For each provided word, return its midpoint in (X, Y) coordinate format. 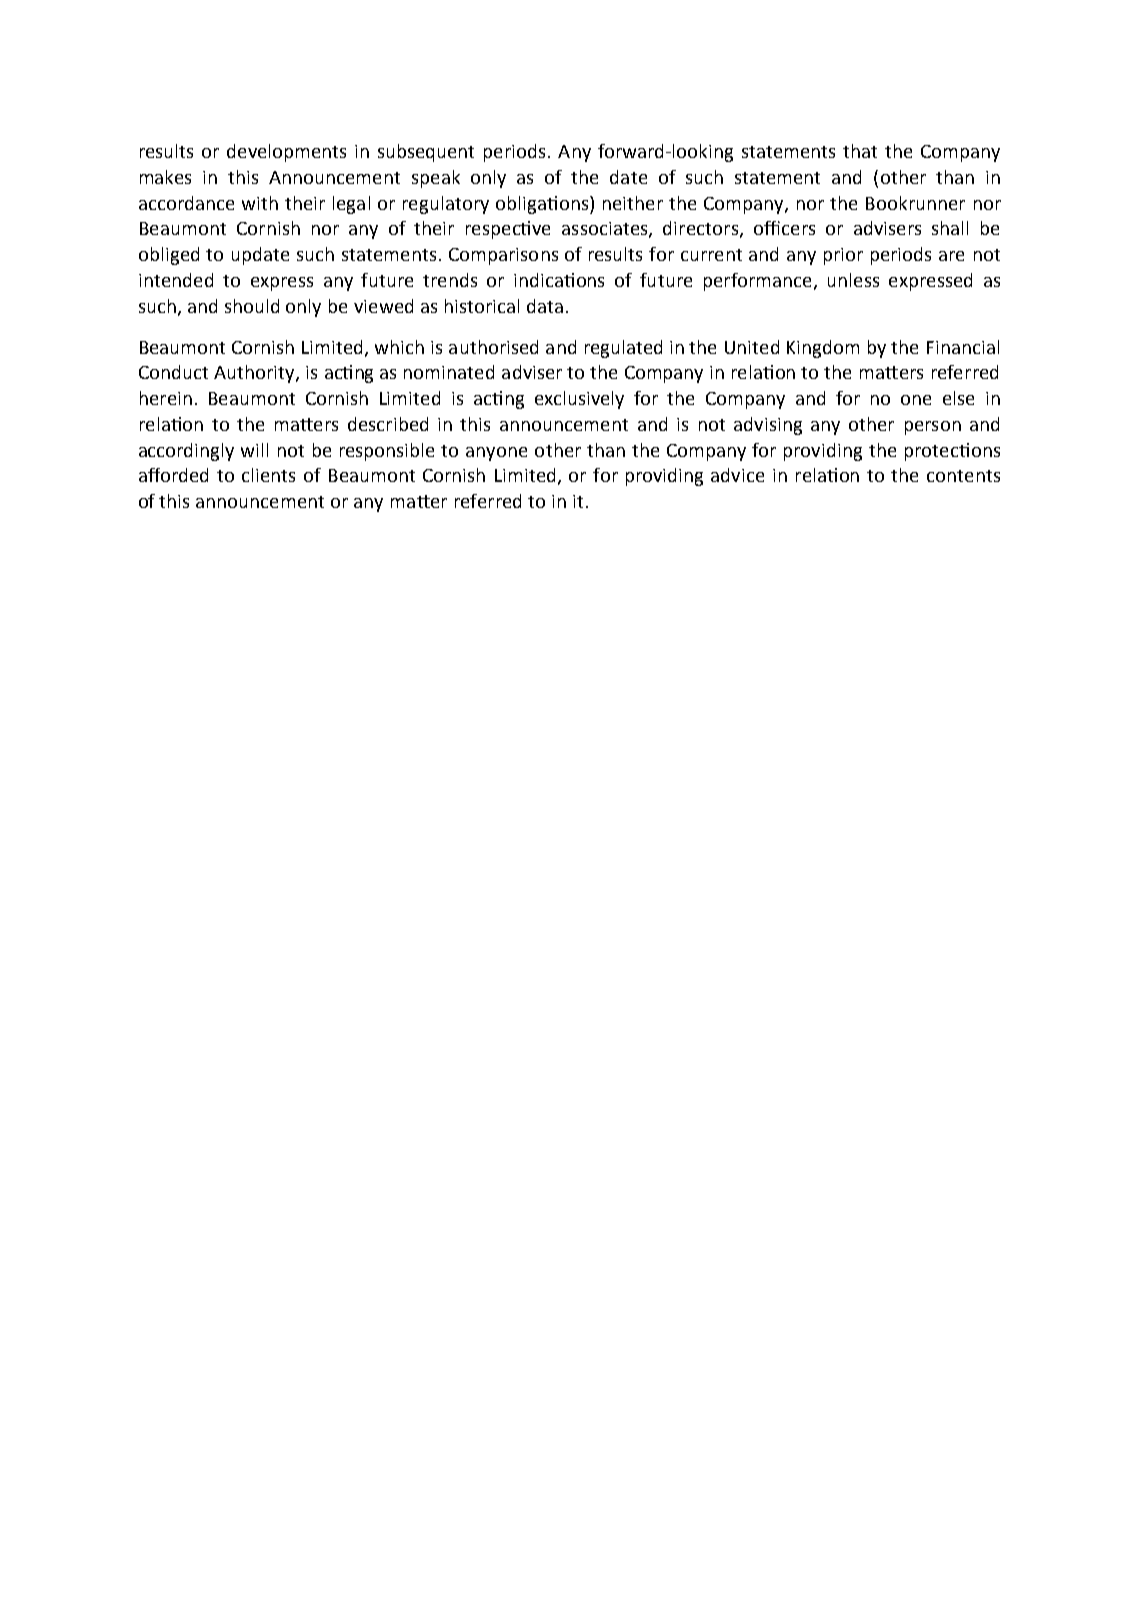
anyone (496, 454)
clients (268, 475)
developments (286, 153)
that (860, 151)
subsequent (426, 153)
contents (963, 476)
